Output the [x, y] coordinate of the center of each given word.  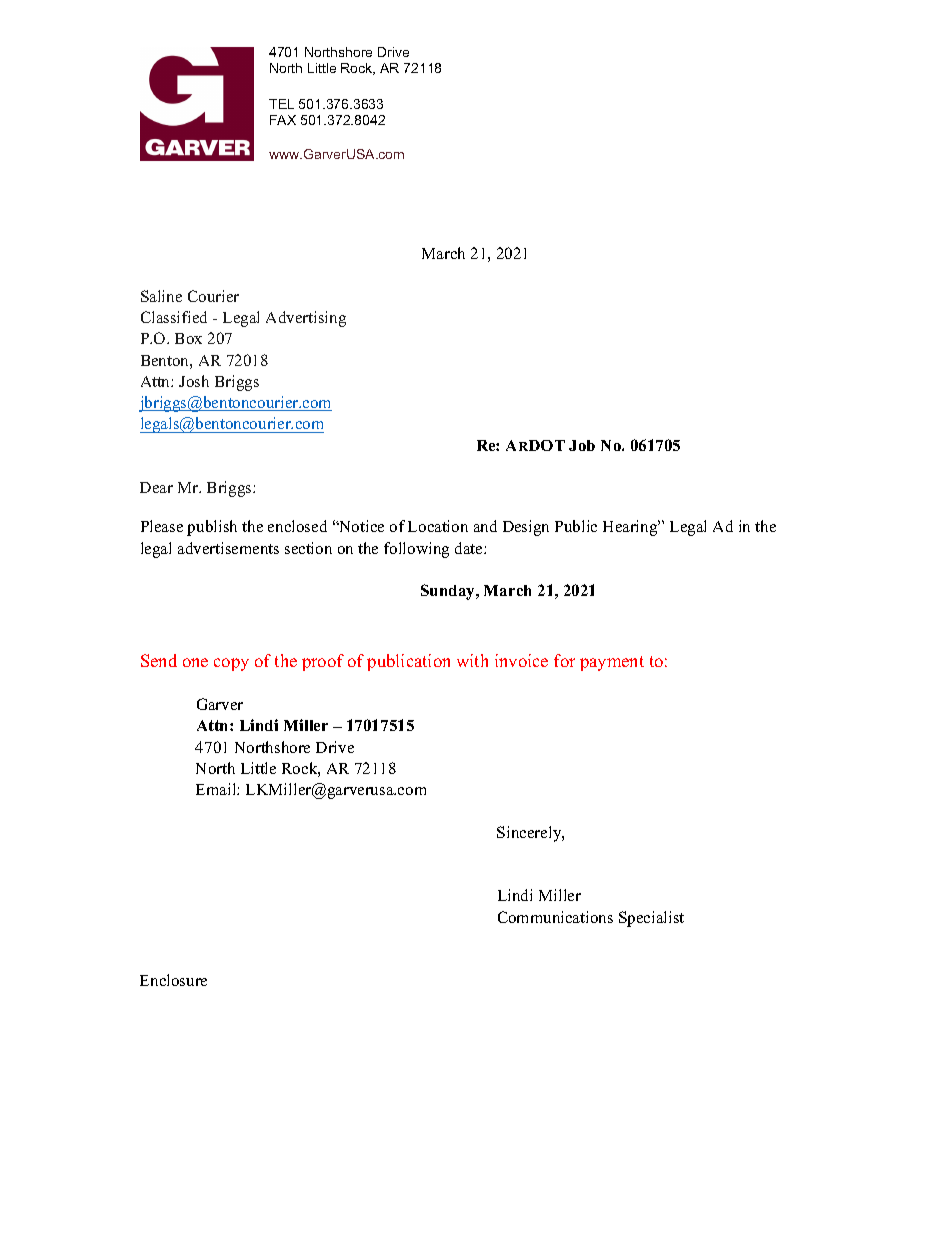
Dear [156, 487]
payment [612, 663]
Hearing [631, 528]
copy [231, 664]
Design [526, 528]
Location [438, 526]
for [564, 660]
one [195, 662]
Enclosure [173, 980]
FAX [283, 120]
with [472, 660]
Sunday [449, 592]
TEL [281, 104]
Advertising [306, 319]
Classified [174, 317]
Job [582, 445]
